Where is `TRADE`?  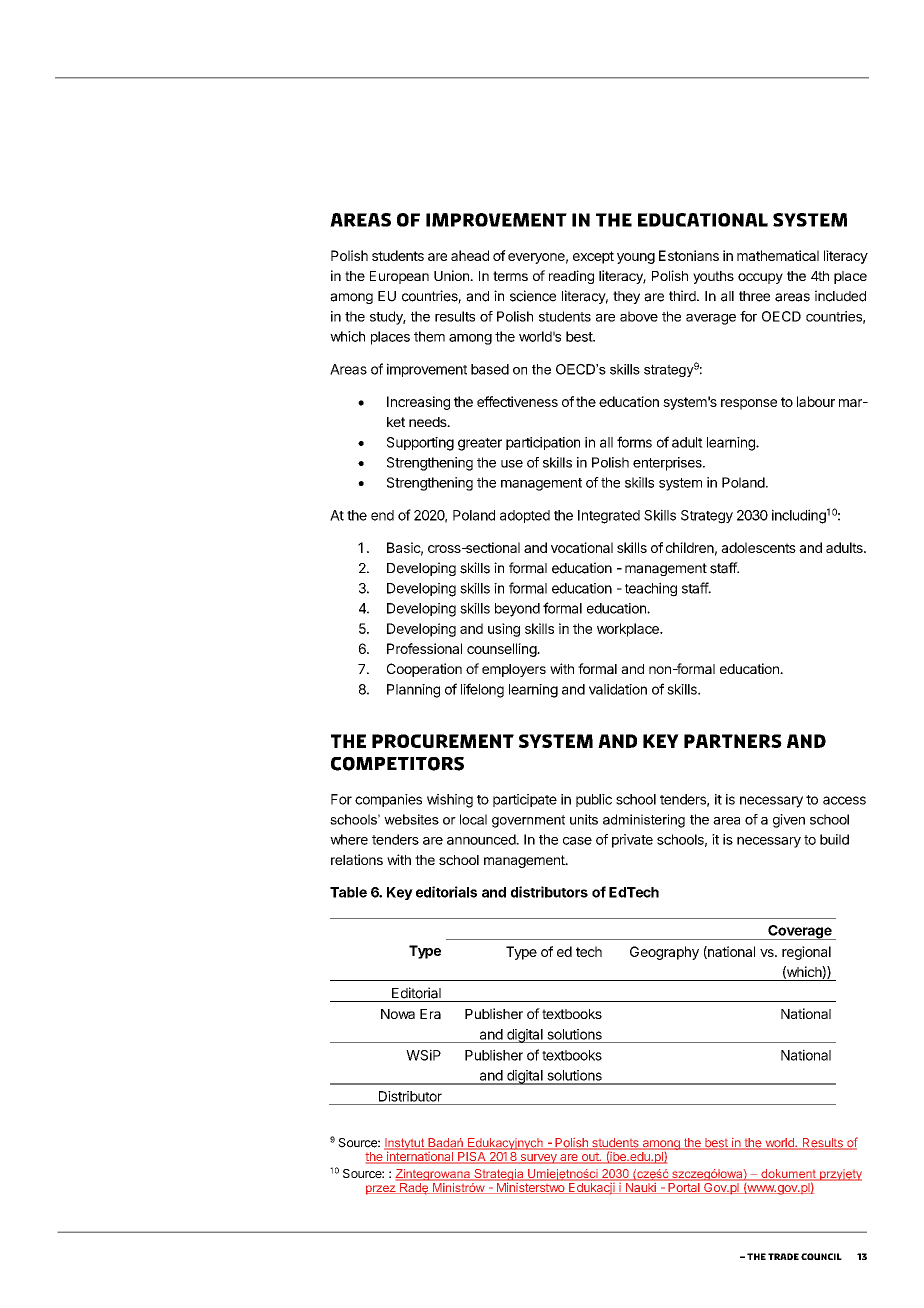 TRADE is located at coordinates (783, 1256).
